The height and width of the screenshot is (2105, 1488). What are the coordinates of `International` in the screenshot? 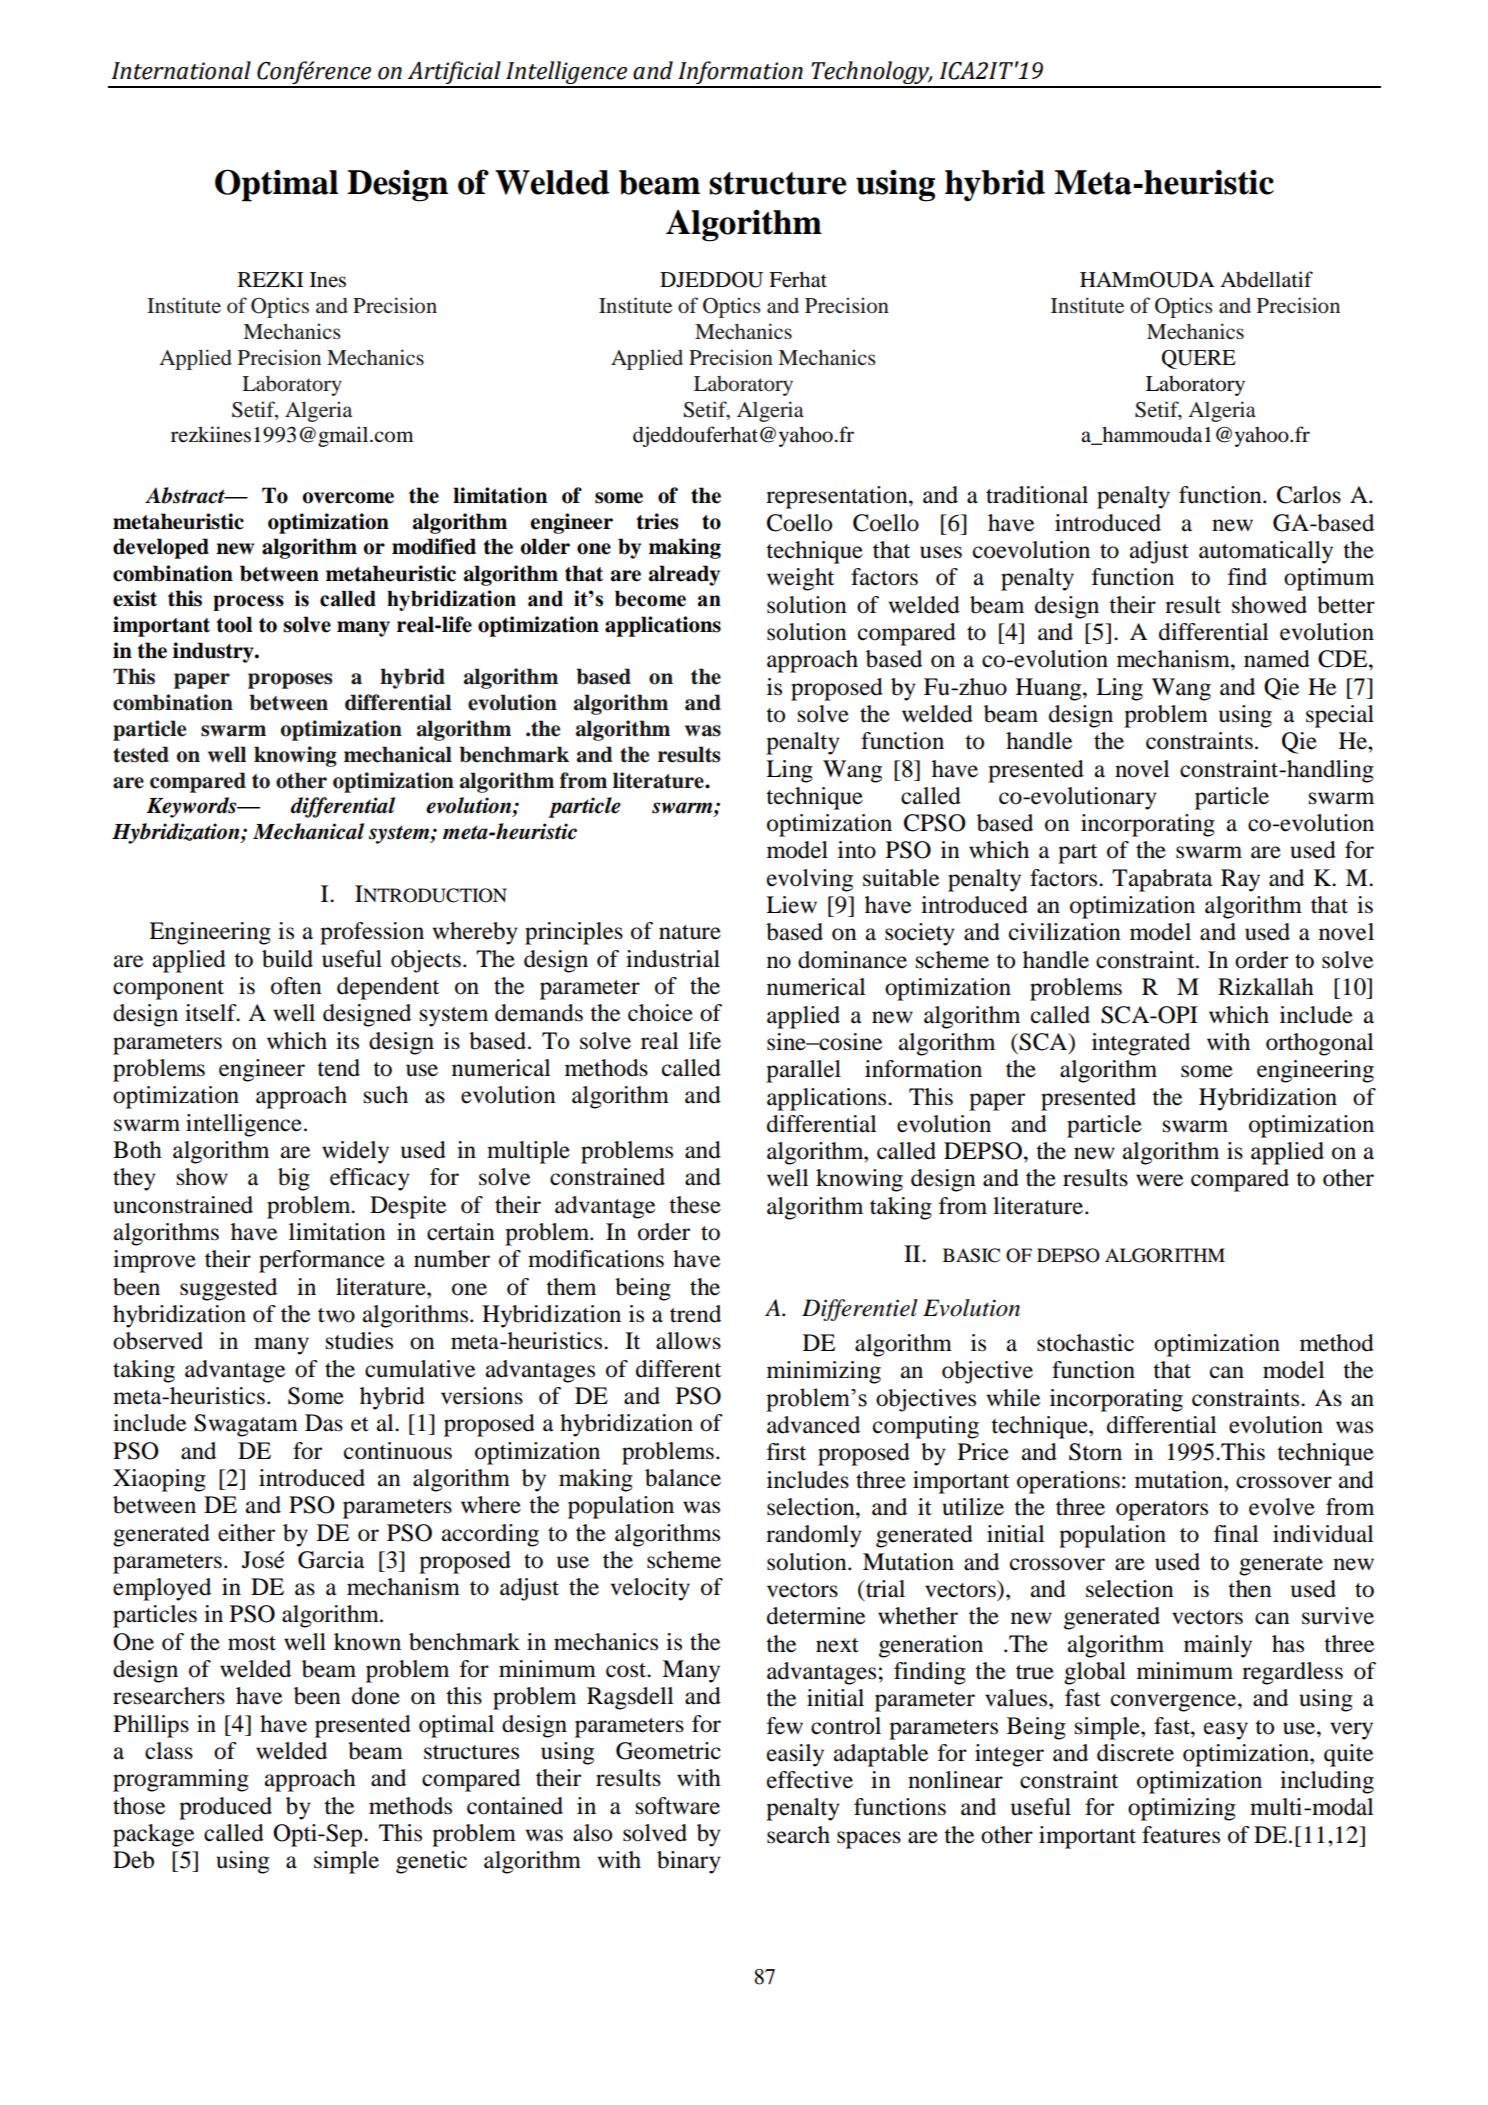 It's located at (181, 70).
